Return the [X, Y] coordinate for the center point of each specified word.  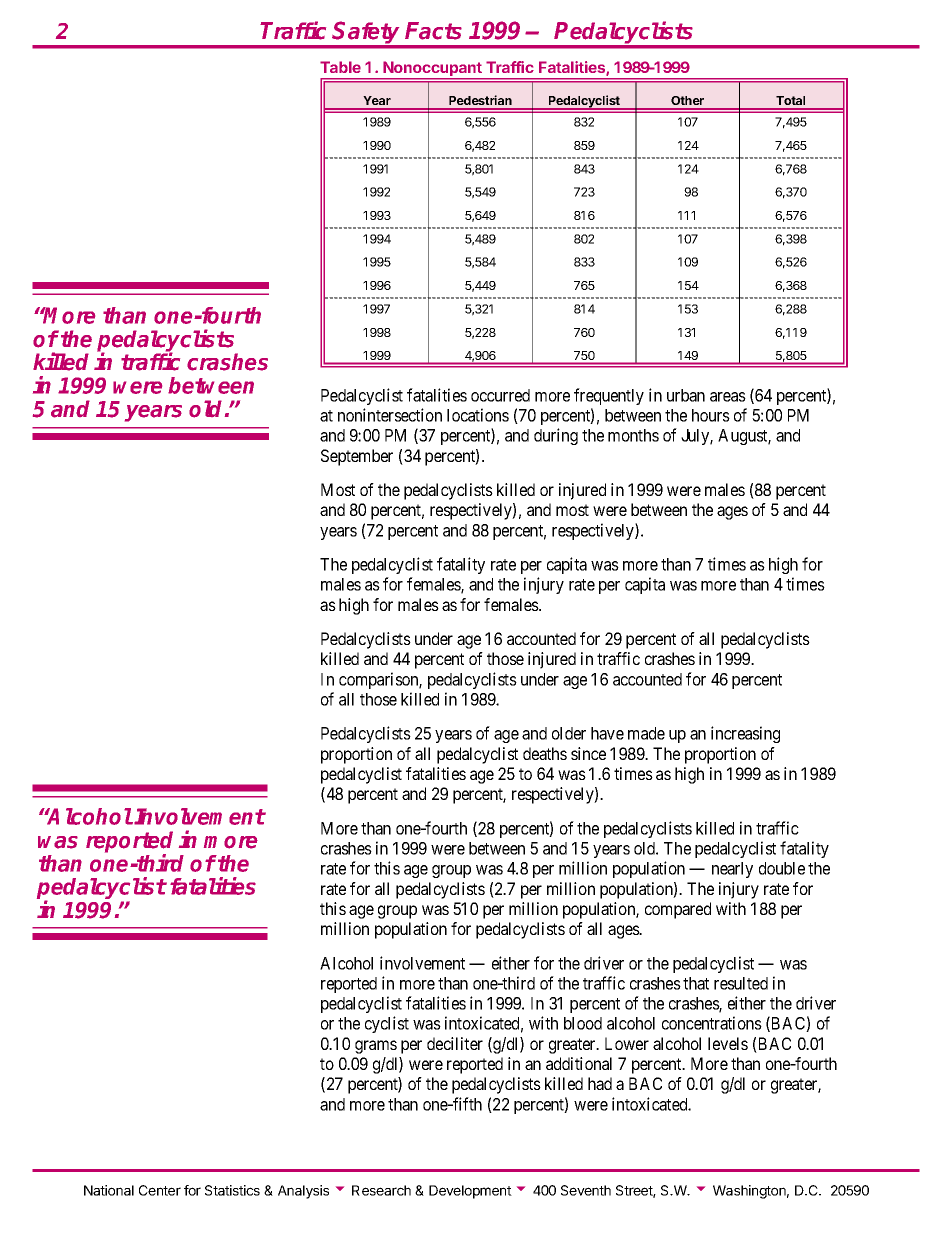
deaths [545, 753]
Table [340, 67]
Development [470, 1192]
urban [686, 395]
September [357, 457]
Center [160, 1190]
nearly [732, 870]
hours [711, 415]
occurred [500, 395]
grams [376, 1047]
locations [478, 415]
